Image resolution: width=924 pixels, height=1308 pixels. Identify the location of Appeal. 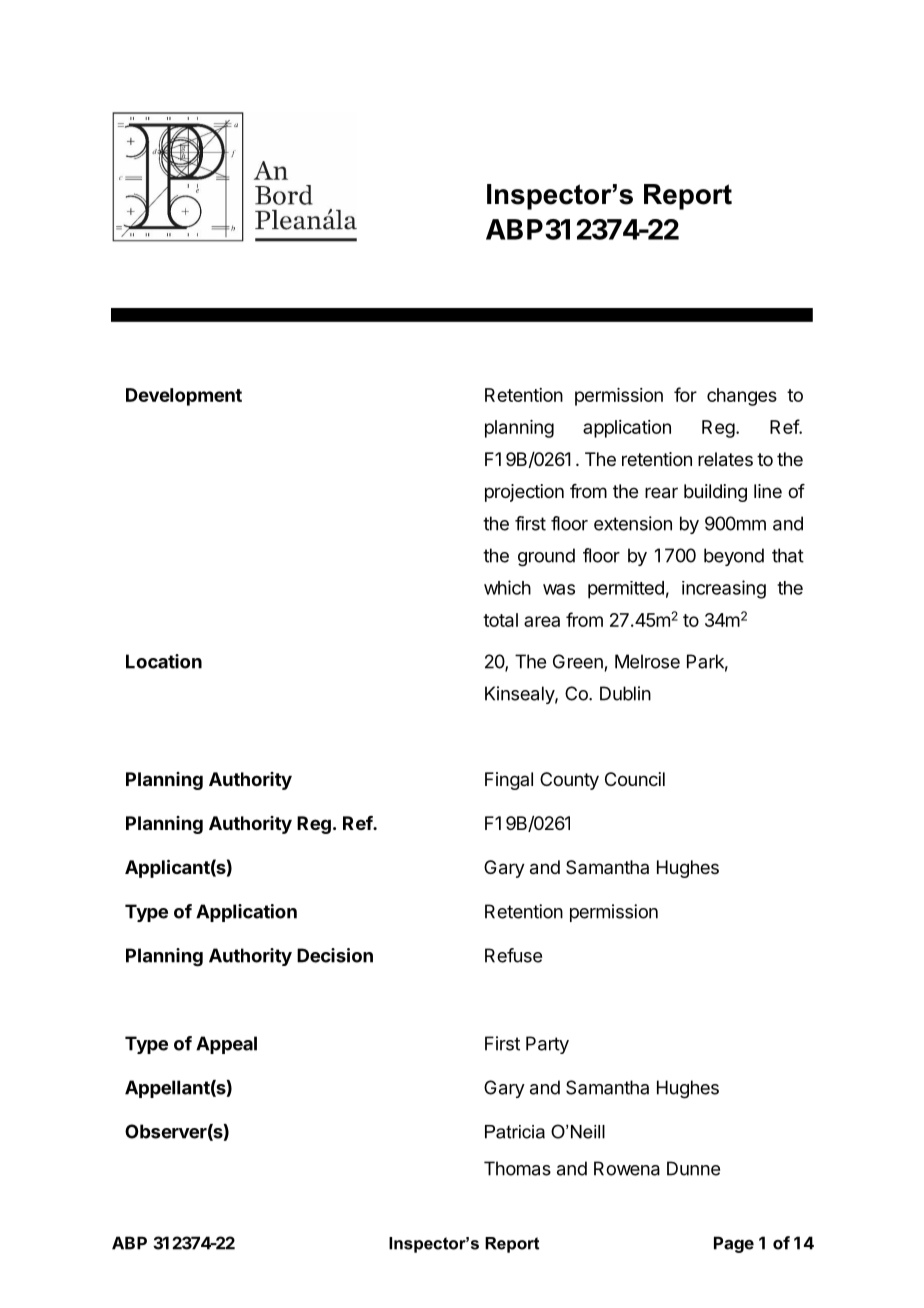
(226, 1045).
